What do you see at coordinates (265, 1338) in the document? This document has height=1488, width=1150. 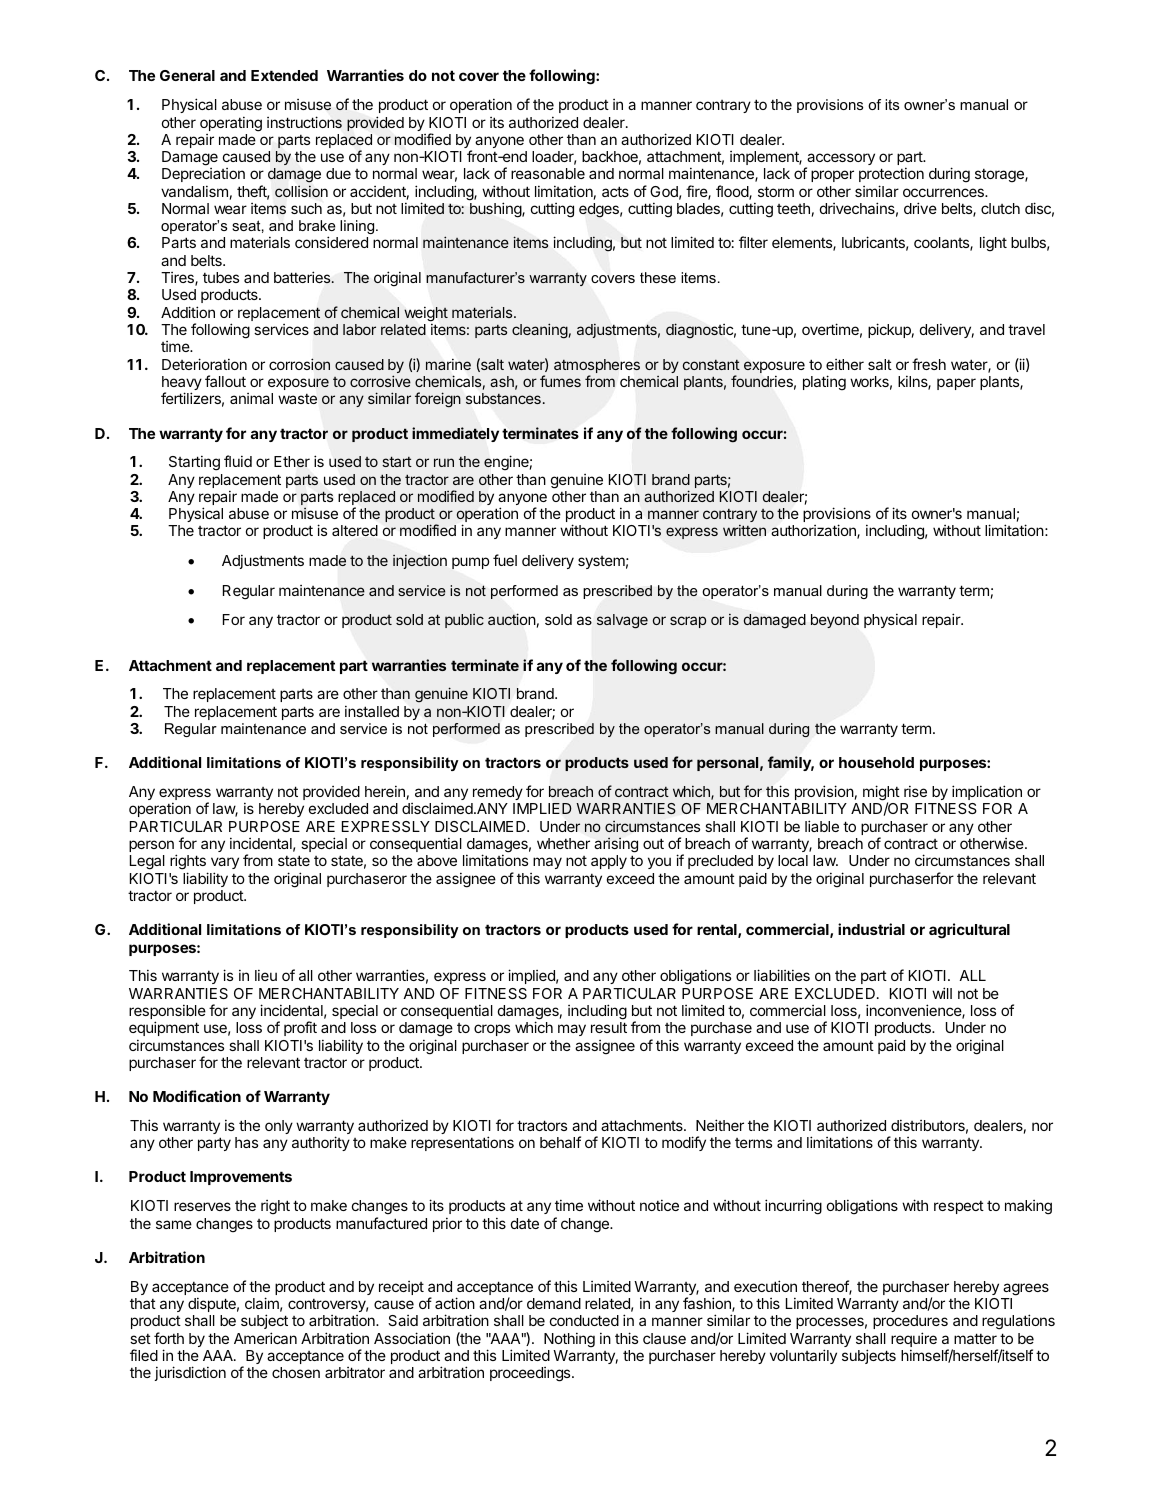 I see `American` at bounding box center [265, 1338].
